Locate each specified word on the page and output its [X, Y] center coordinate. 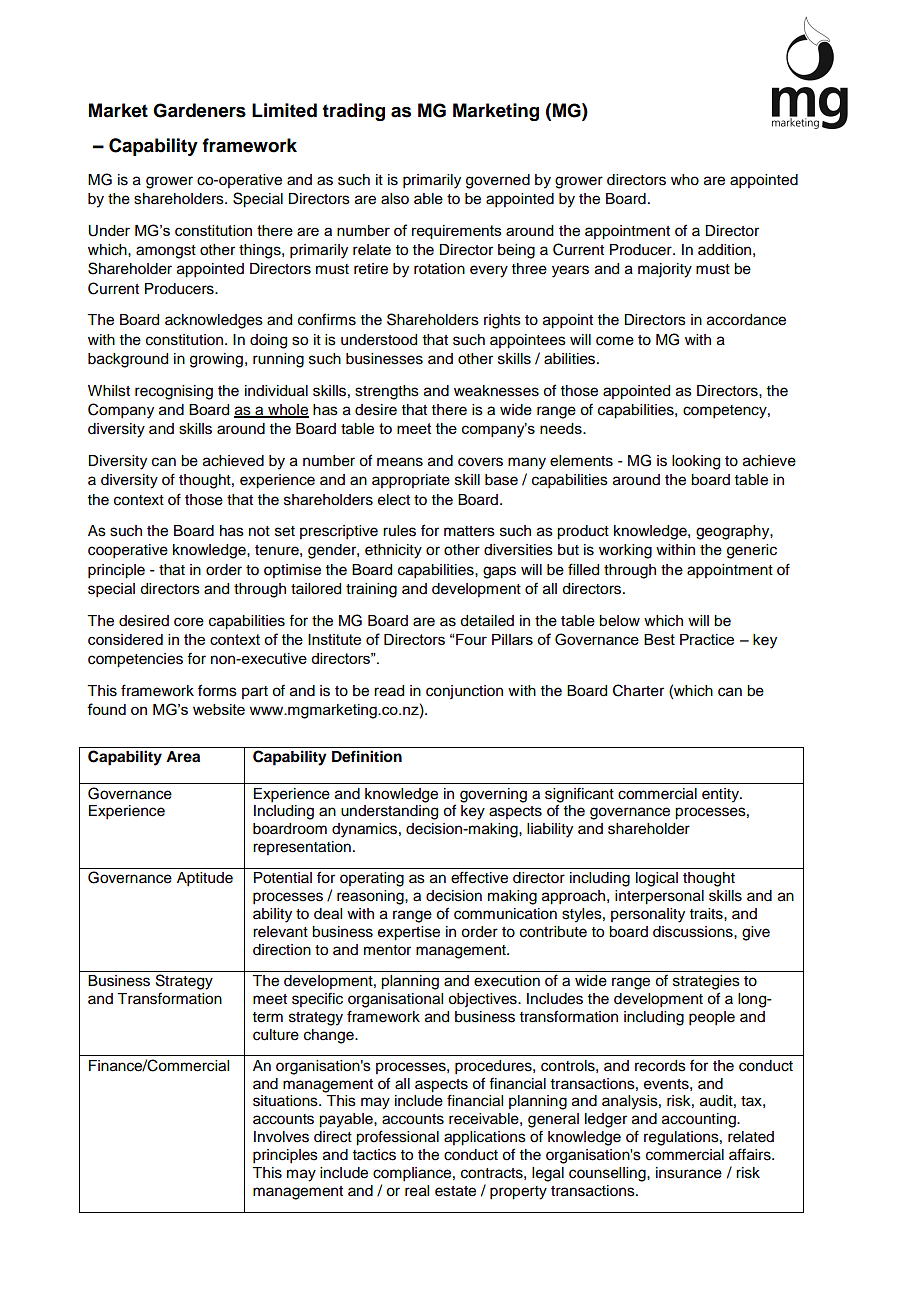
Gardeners [199, 110]
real [417, 1191]
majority [665, 270]
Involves [281, 1137]
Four [470, 639]
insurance [689, 1173]
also [395, 199]
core [189, 622]
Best [659, 639]
